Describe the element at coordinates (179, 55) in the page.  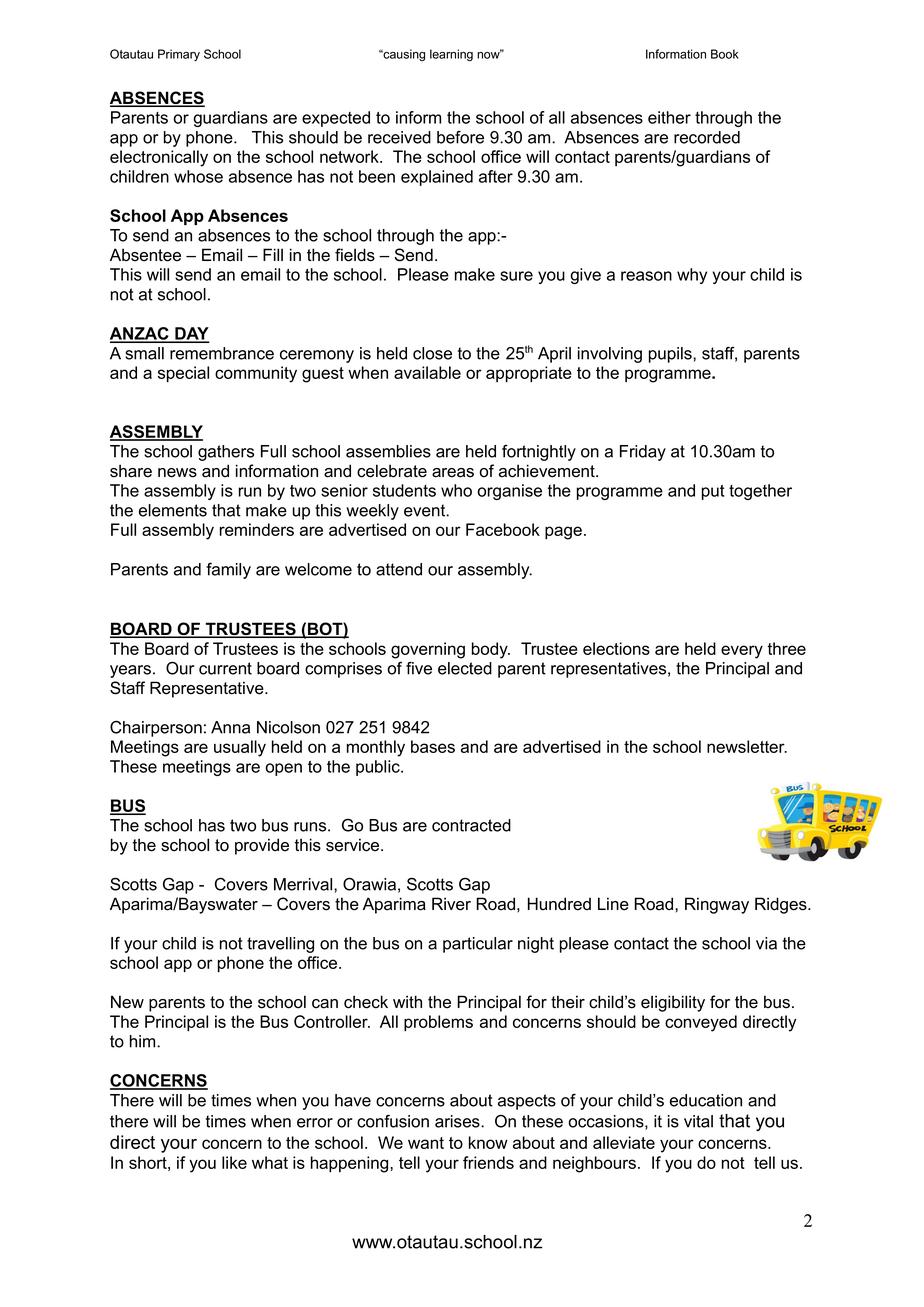
I see `Primary` at that location.
